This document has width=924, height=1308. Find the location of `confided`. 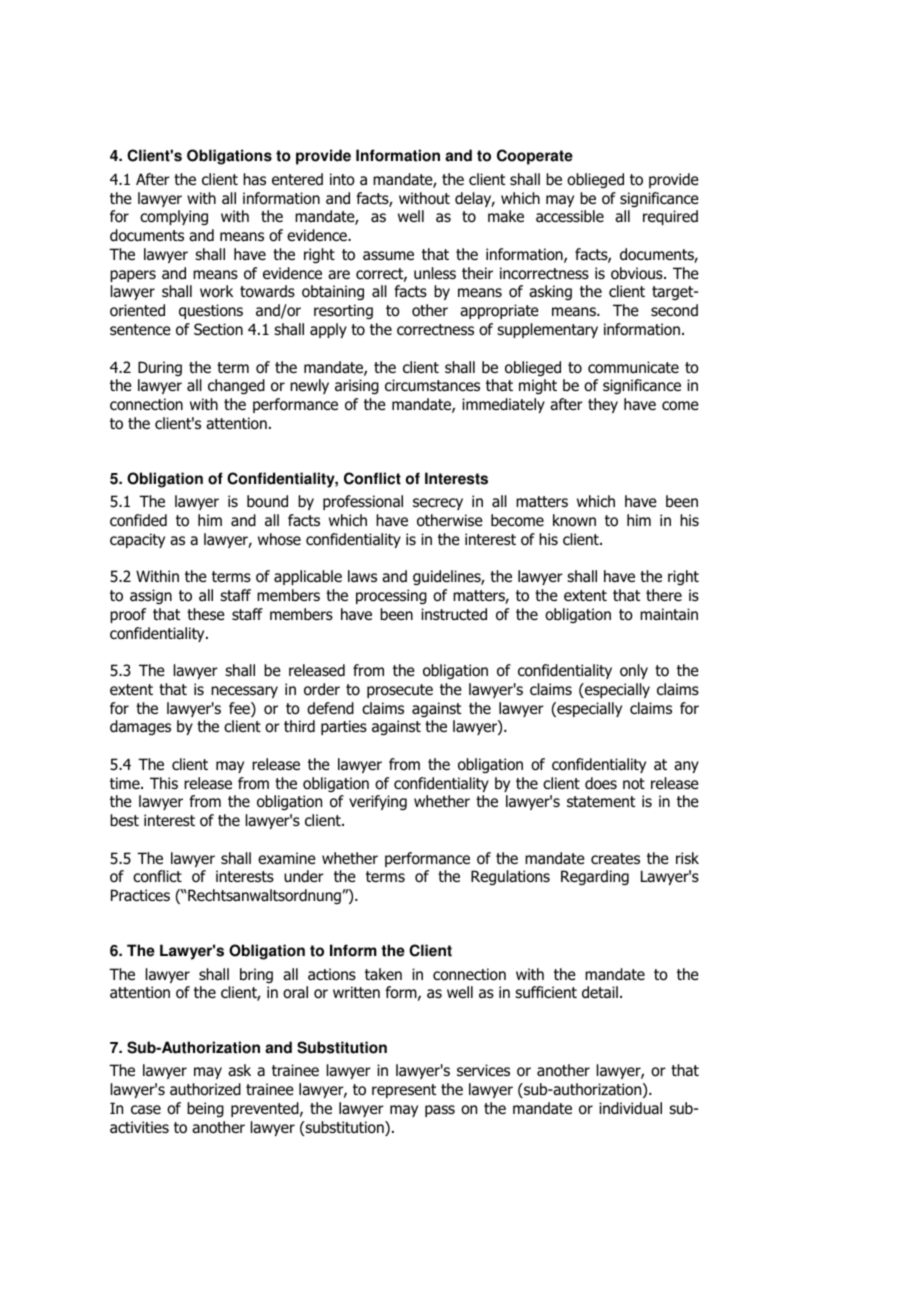

confided is located at coordinates (138, 520).
